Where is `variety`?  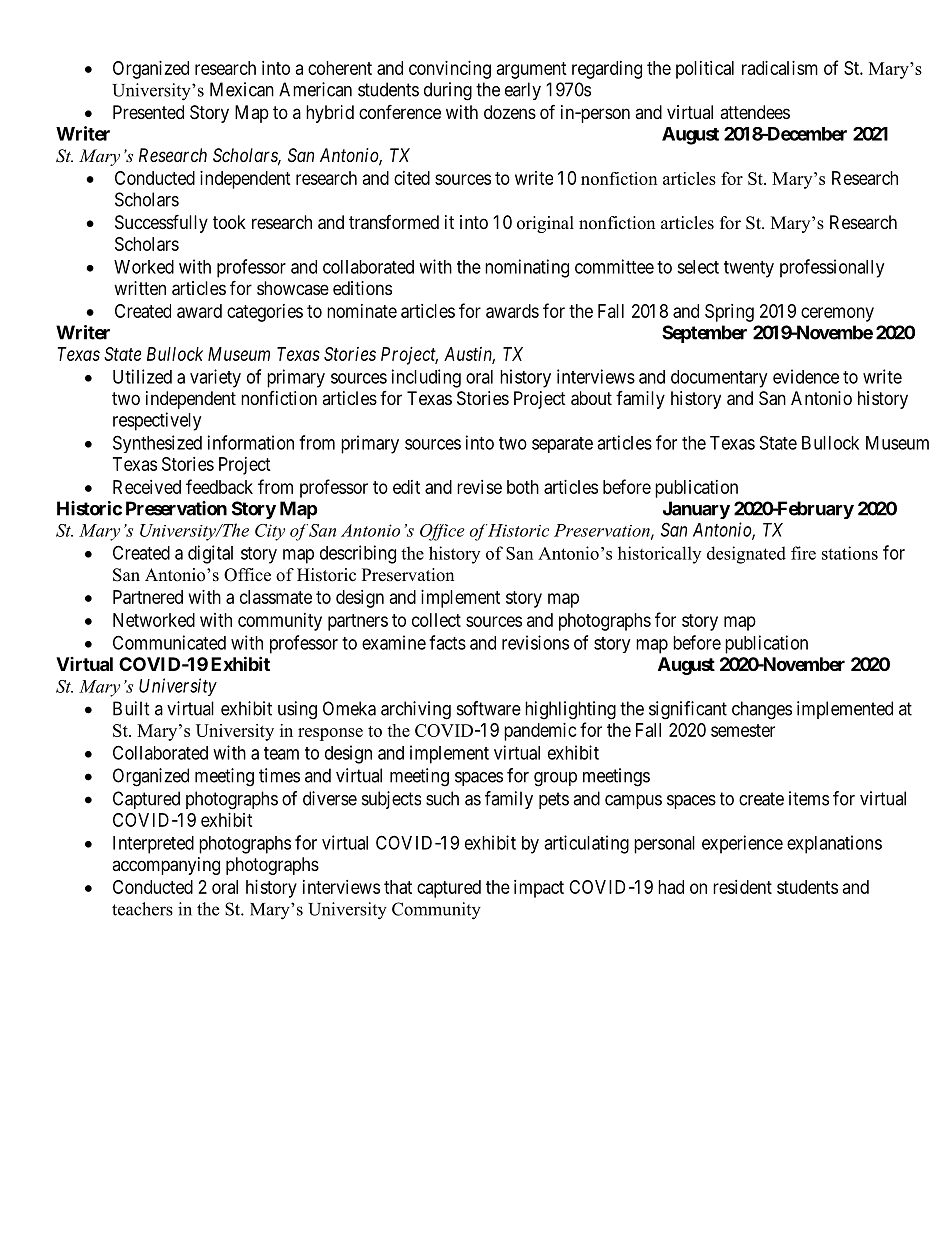
variety is located at coordinates (215, 378).
